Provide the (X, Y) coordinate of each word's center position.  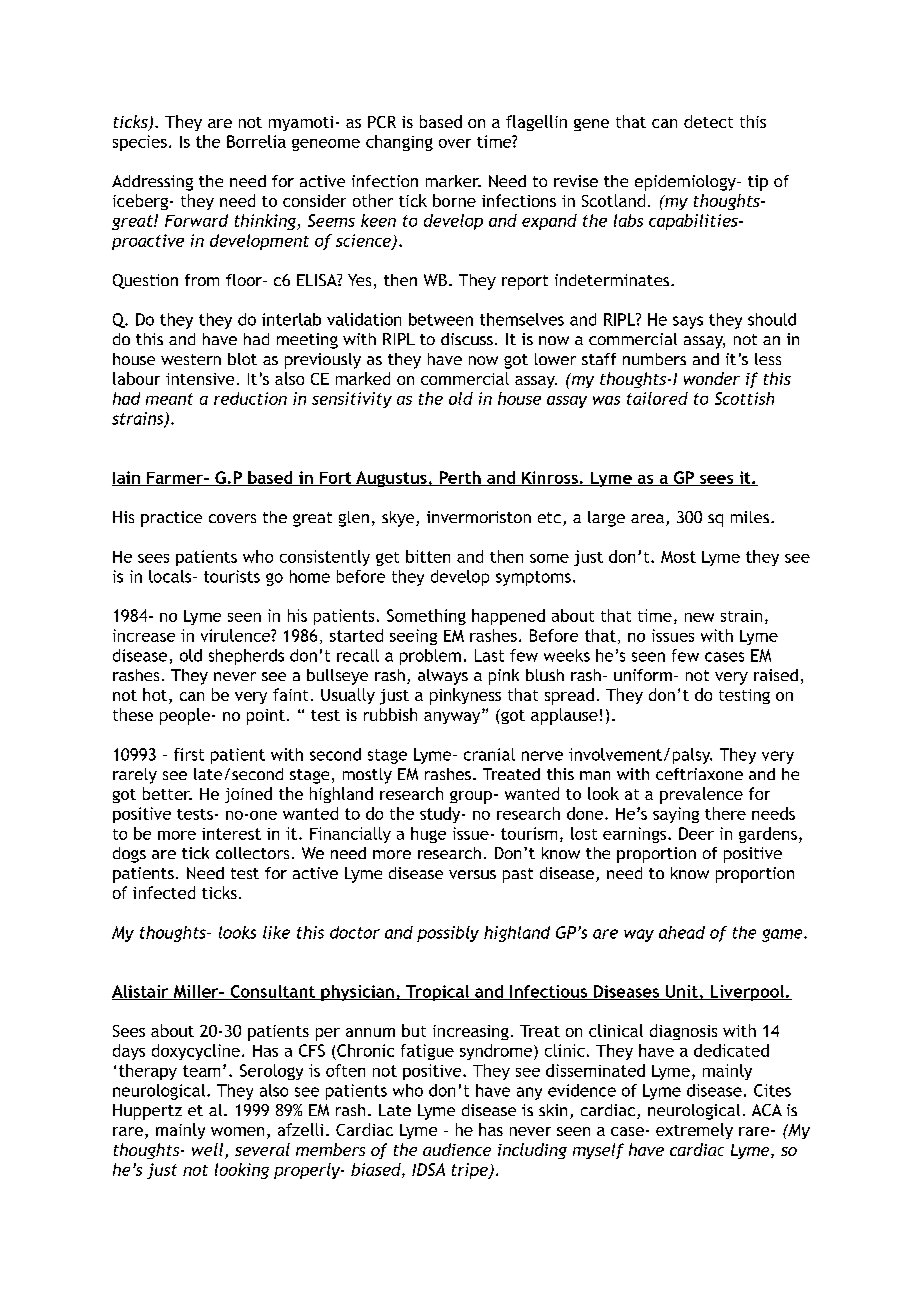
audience (457, 1149)
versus (472, 874)
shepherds (246, 657)
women (237, 1131)
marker (453, 181)
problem (430, 657)
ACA (767, 1110)
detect (708, 121)
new (699, 617)
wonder (712, 378)
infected (164, 892)
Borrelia (256, 141)
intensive (200, 379)
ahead (682, 932)
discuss (467, 339)
